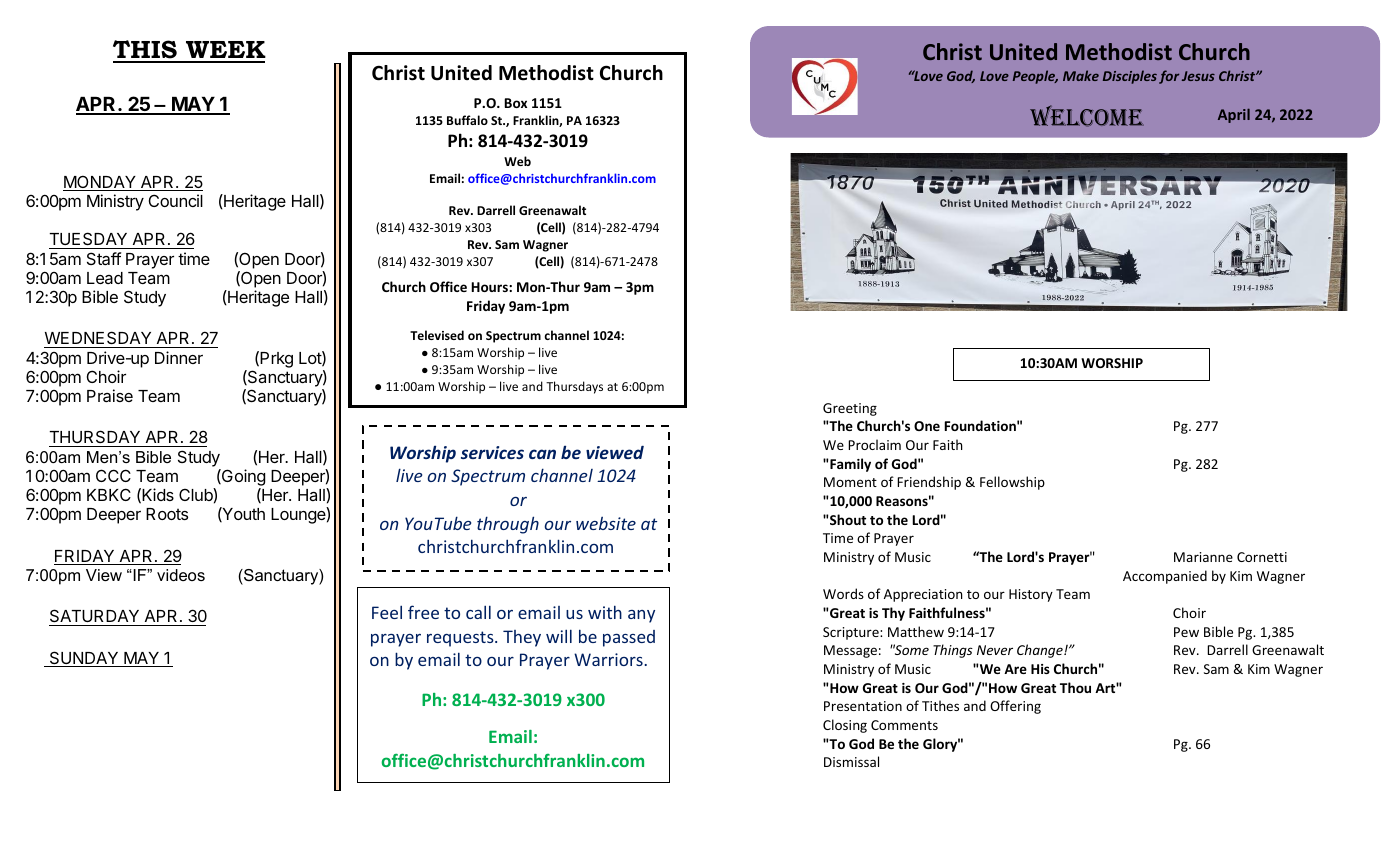  I want to click on WEEK, so click(226, 49).
